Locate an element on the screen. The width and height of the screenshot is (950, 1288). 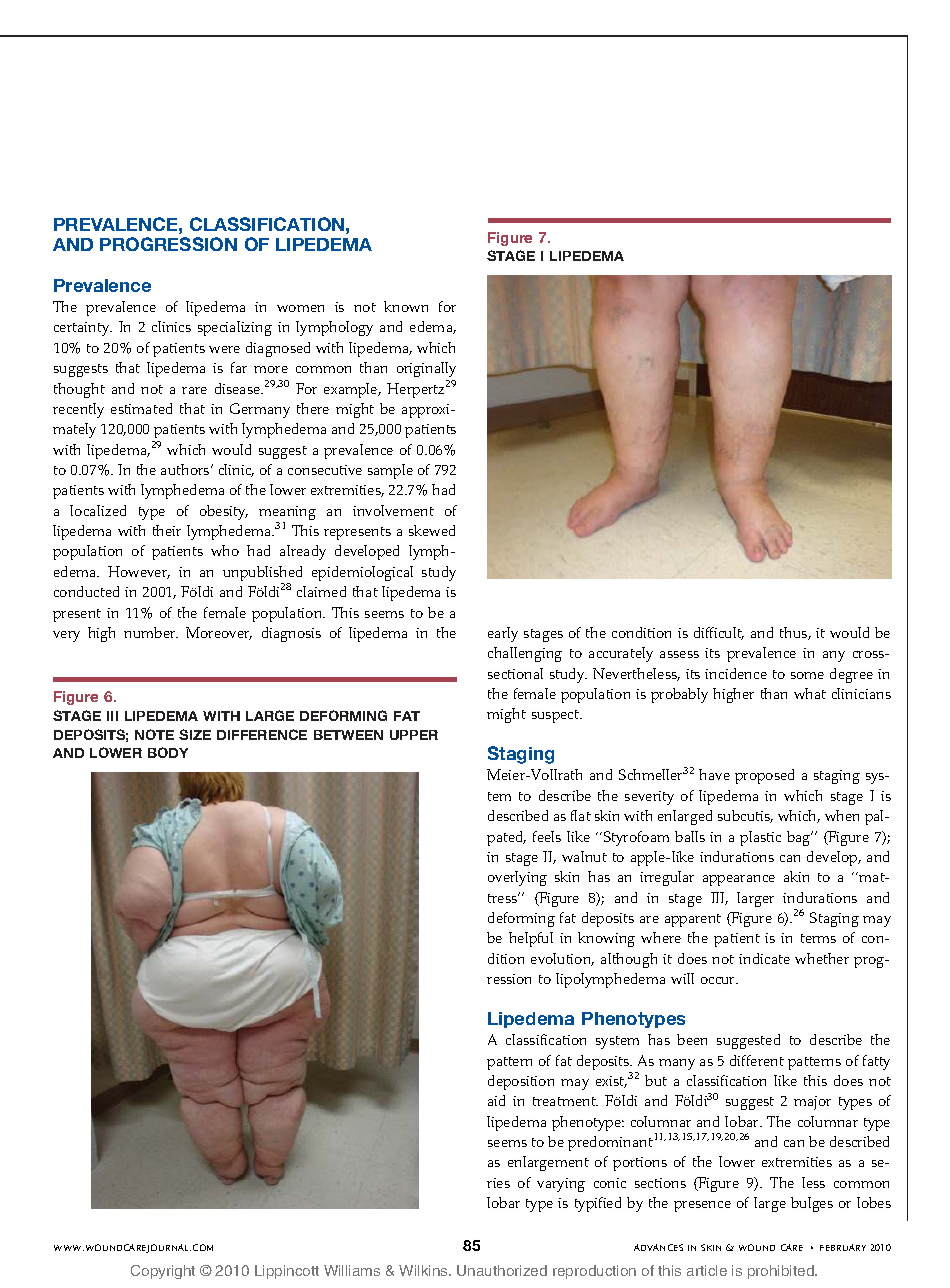
overlying is located at coordinates (517, 878).
